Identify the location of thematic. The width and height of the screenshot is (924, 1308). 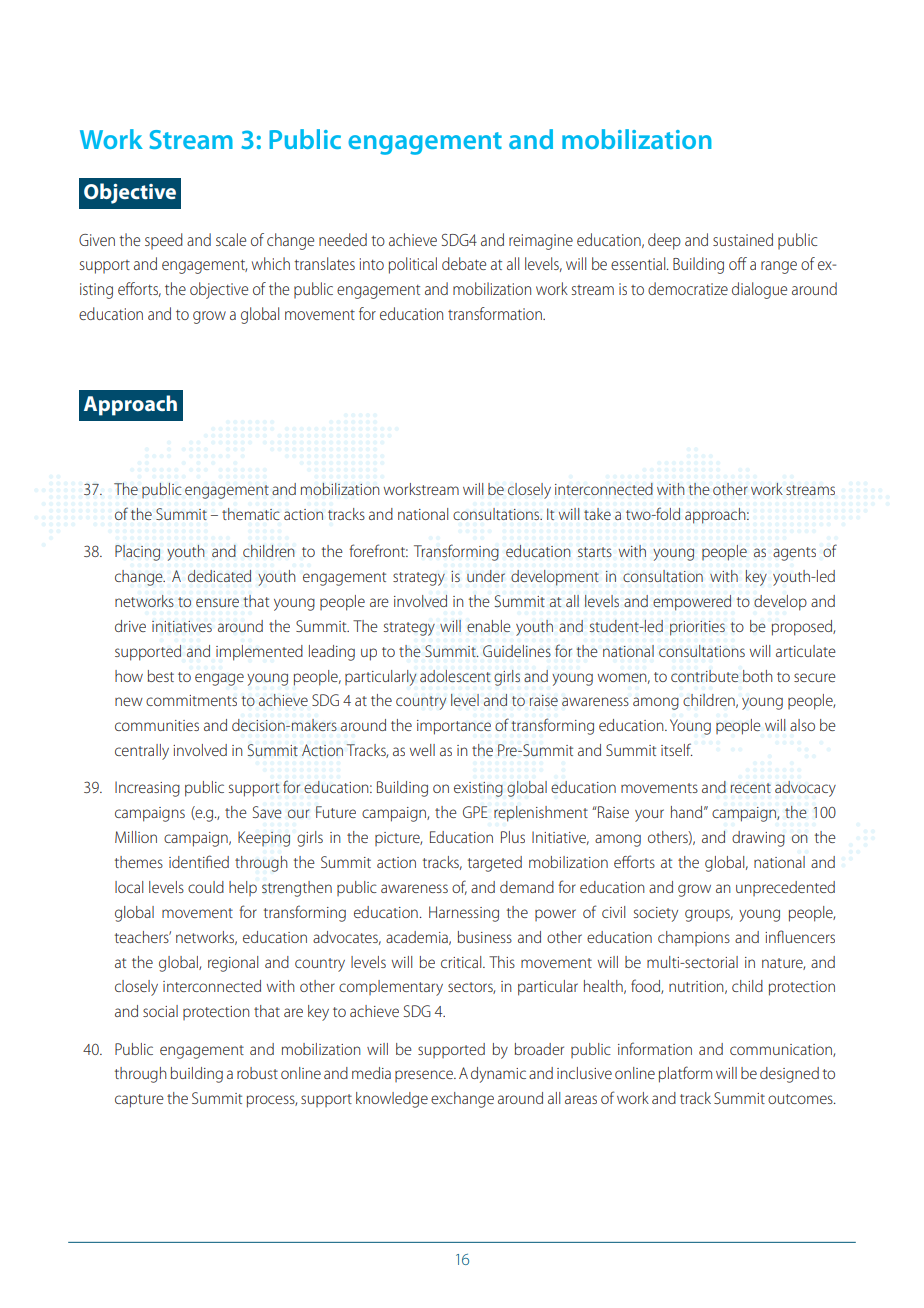
(251, 514).
